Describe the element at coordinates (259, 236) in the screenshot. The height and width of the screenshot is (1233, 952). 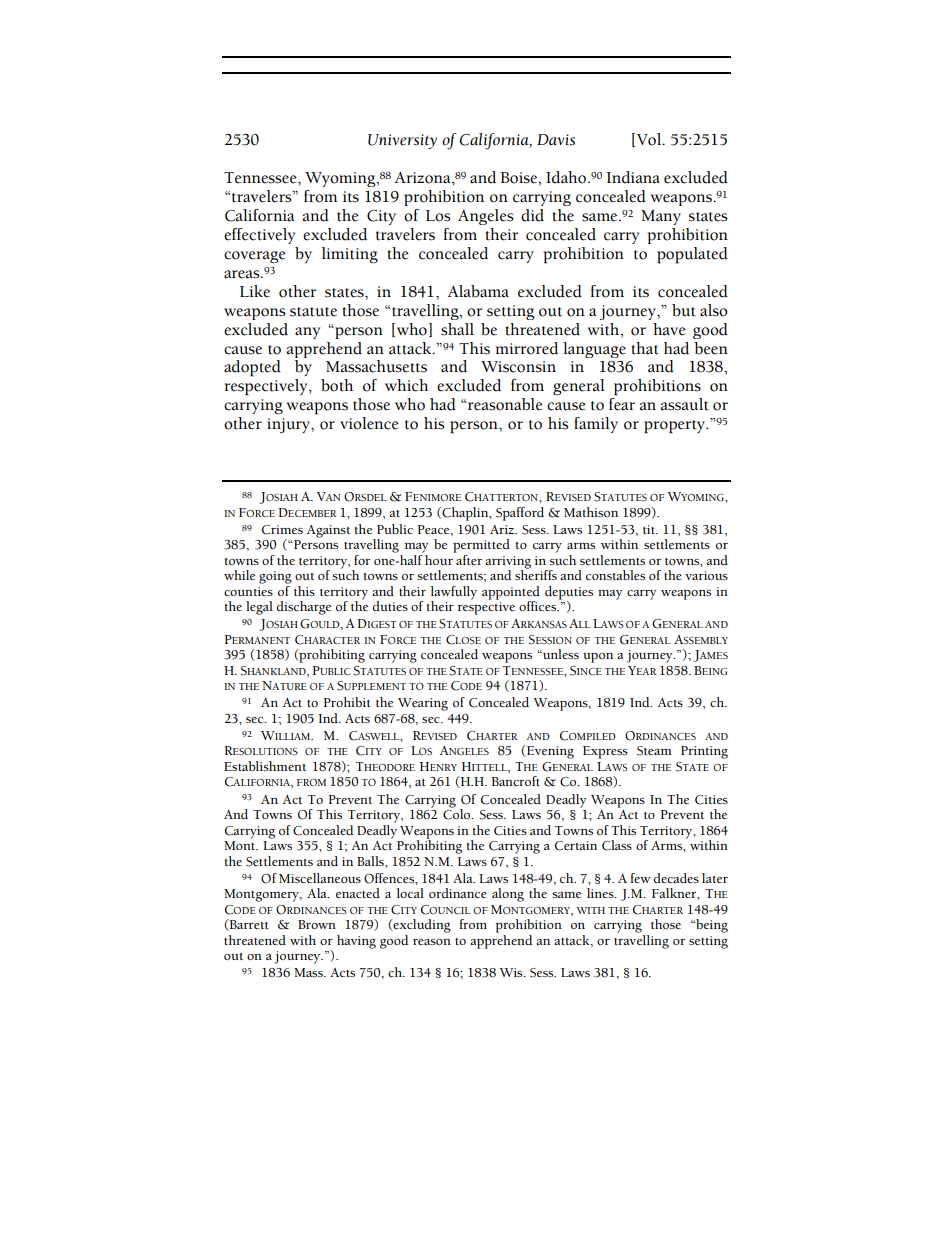
I see `effectively` at that location.
